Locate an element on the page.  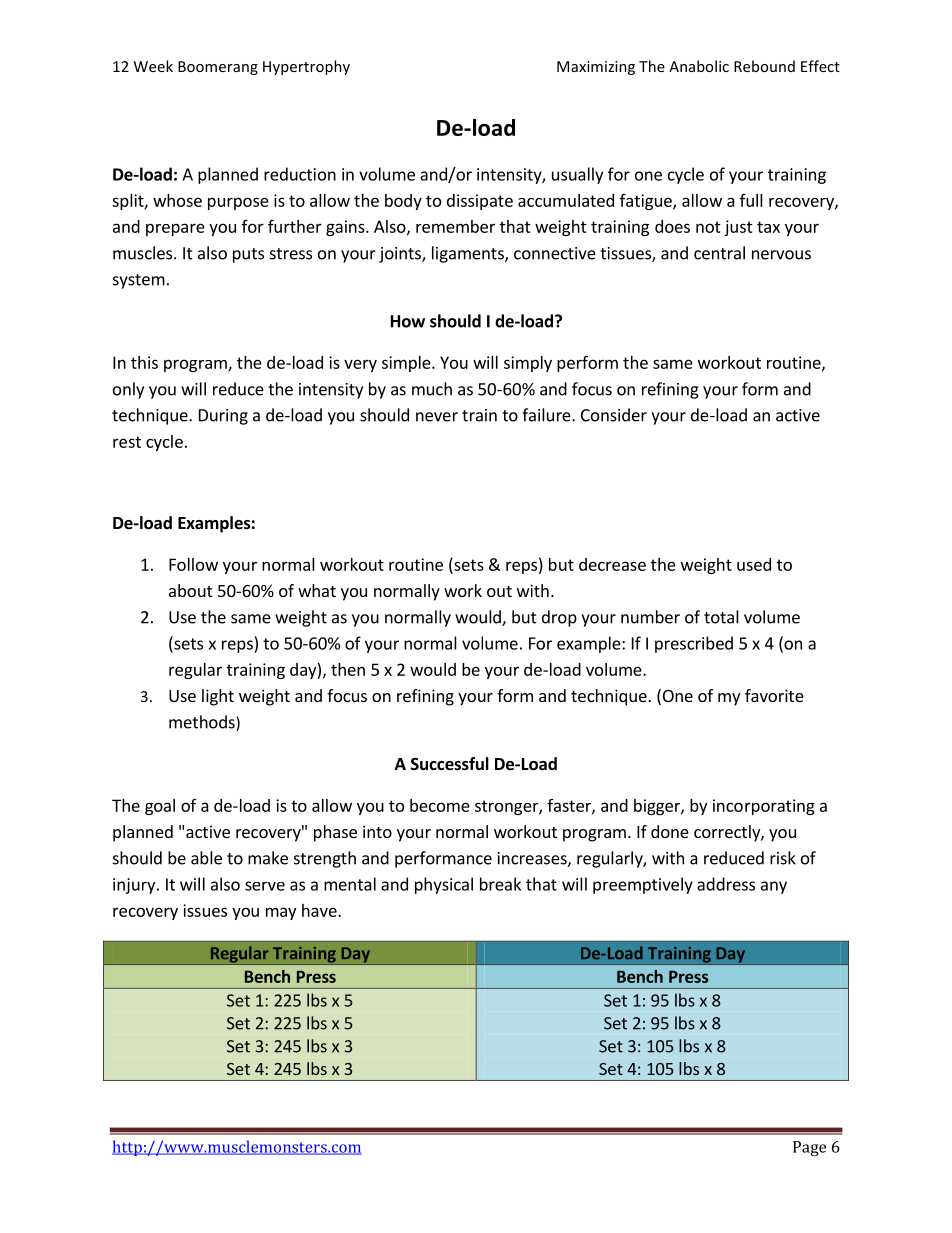
total is located at coordinates (721, 617).
